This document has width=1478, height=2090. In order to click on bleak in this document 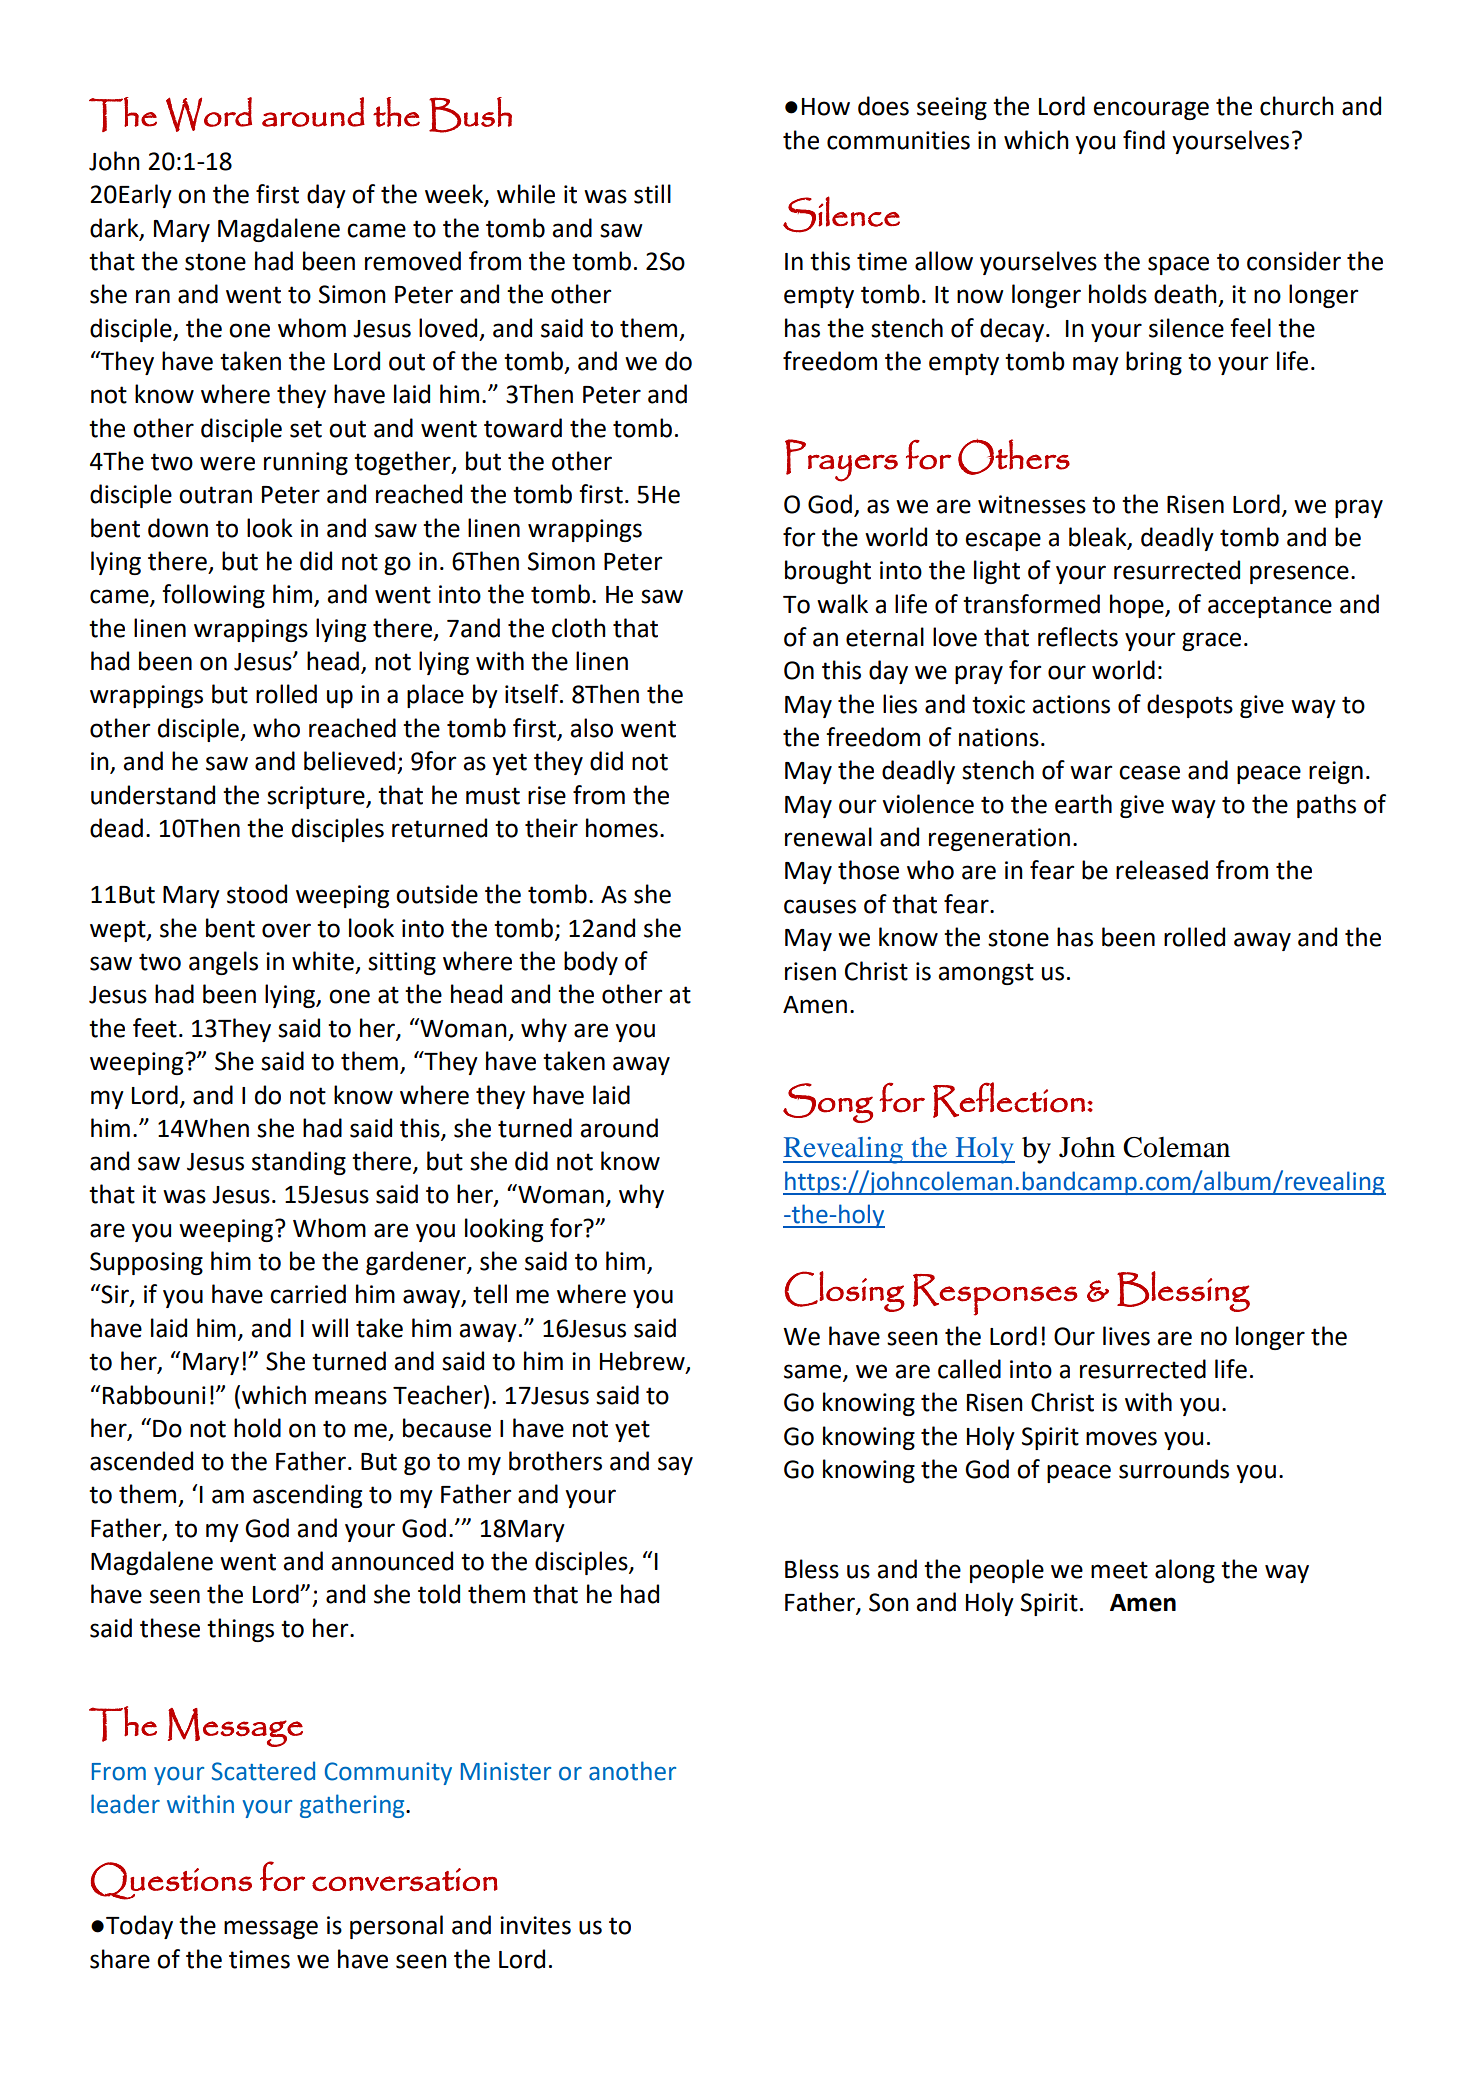, I will do `click(1099, 538)`.
